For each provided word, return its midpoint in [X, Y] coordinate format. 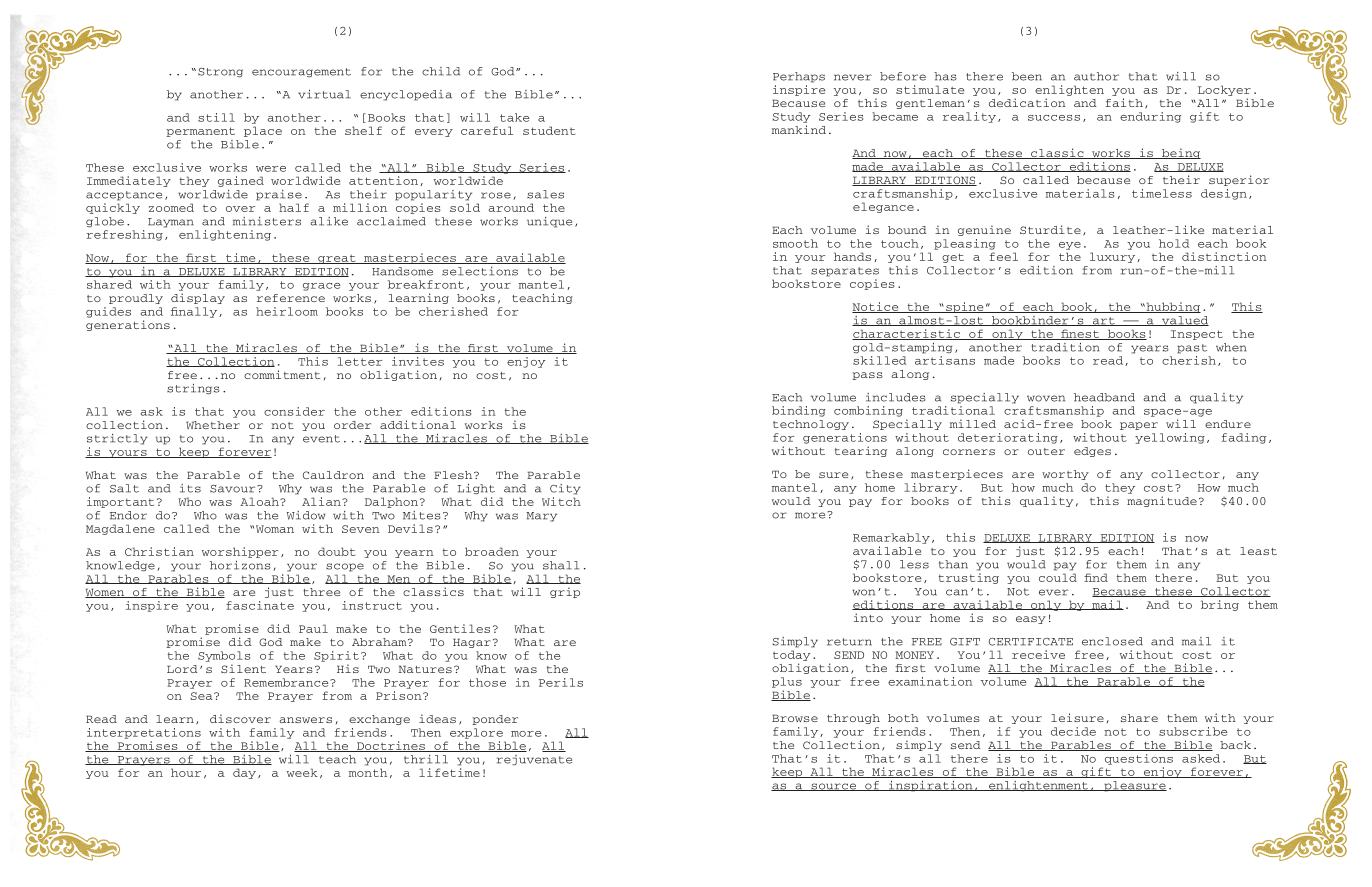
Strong [220, 73]
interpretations [144, 733]
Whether [213, 425]
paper [1139, 426]
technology [811, 425]
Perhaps [799, 77]
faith [1124, 102]
